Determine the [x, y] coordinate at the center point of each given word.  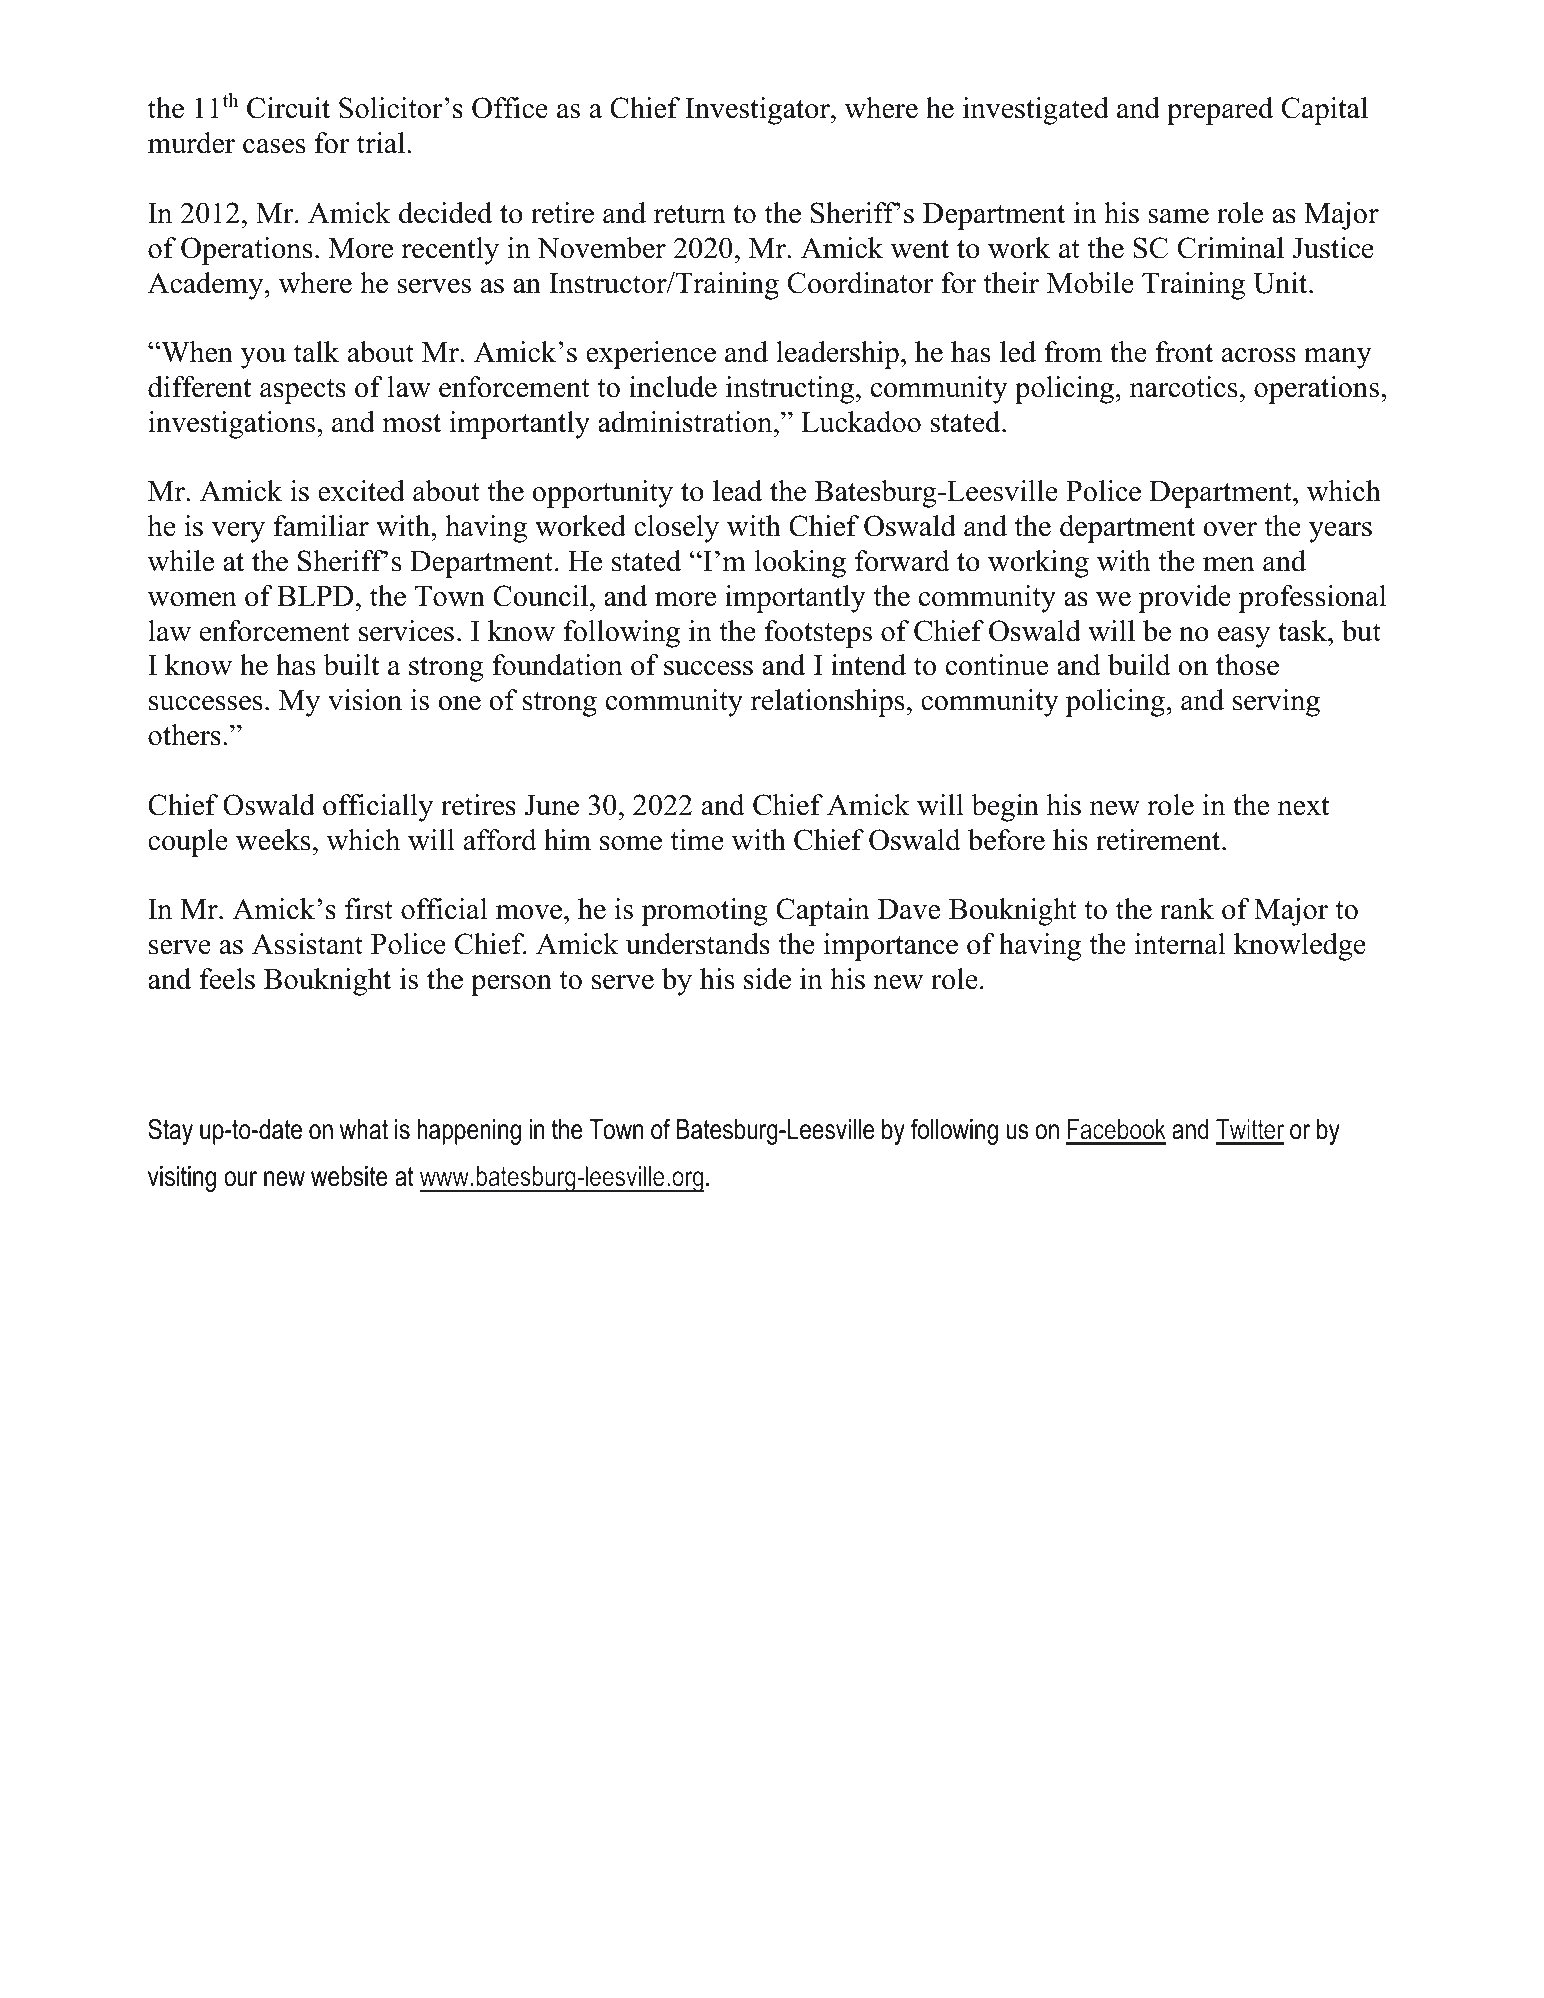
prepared [1220, 111]
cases [274, 146]
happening [469, 1132]
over [1230, 529]
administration [686, 422]
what [364, 1129]
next [1304, 806]
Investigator [758, 111]
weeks [273, 840]
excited [361, 491]
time [697, 840]
